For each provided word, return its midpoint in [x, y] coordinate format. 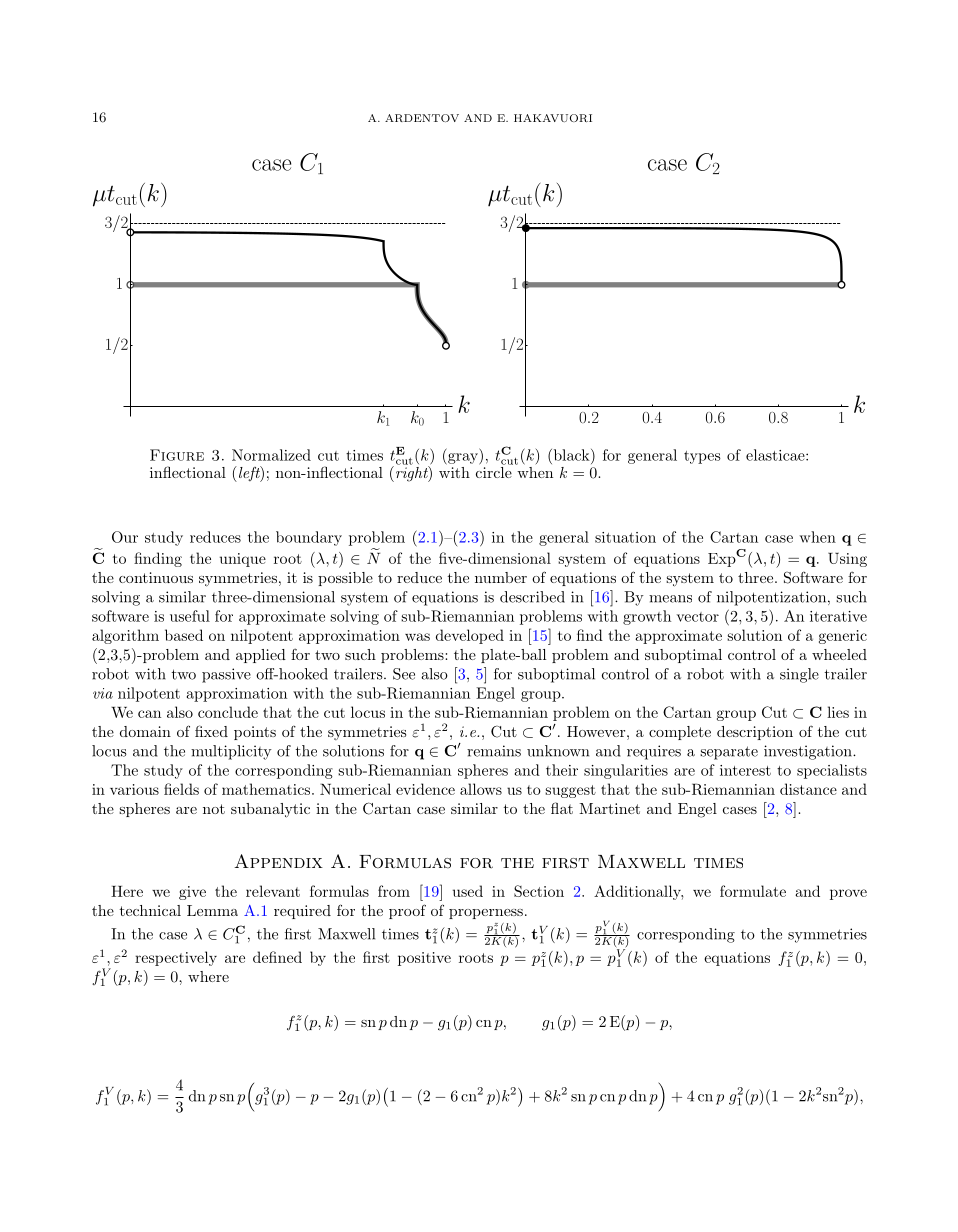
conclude [228, 712]
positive [424, 959]
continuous [156, 577]
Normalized [271, 455]
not [214, 809]
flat [562, 808]
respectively [176, 958]
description [755, 733]
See [404, 674]
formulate [753, 891]
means [670, 599]
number [501, 577]
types [702, 457]
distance [808, 789]
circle [494, 471]
